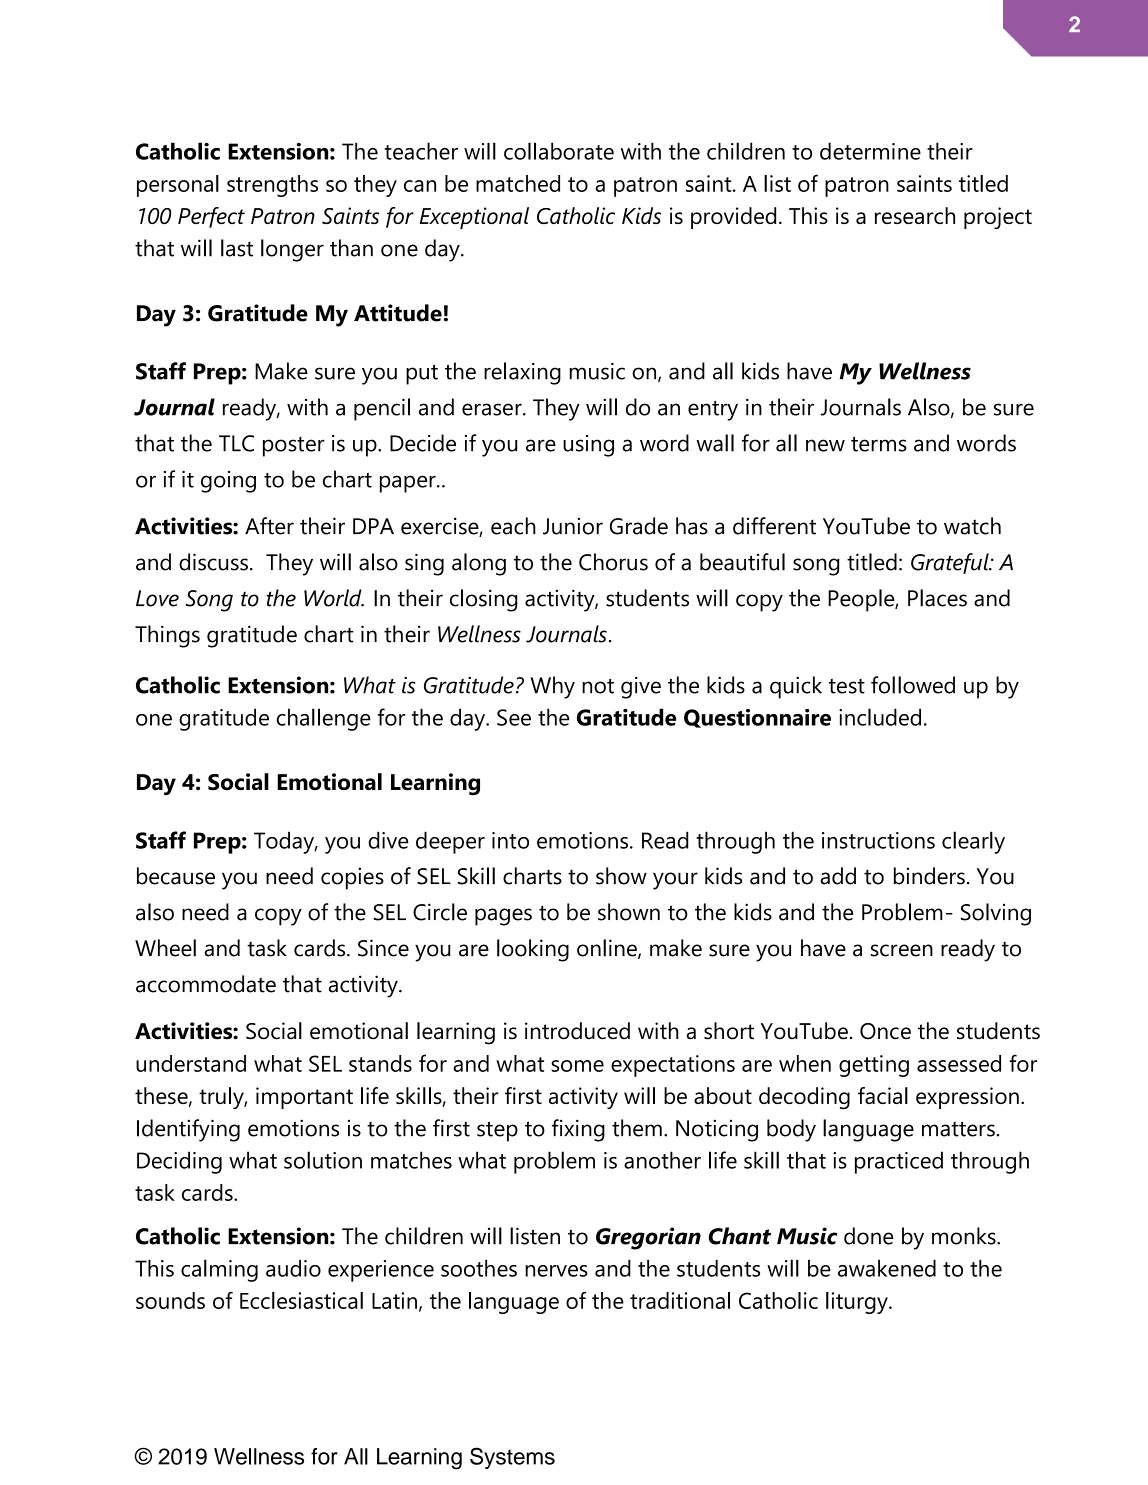 The image size is (1148, 1485). What do you see at coordinates (510, 840) in the screenshot?
I see `into` at bounding box center [510, 840].
